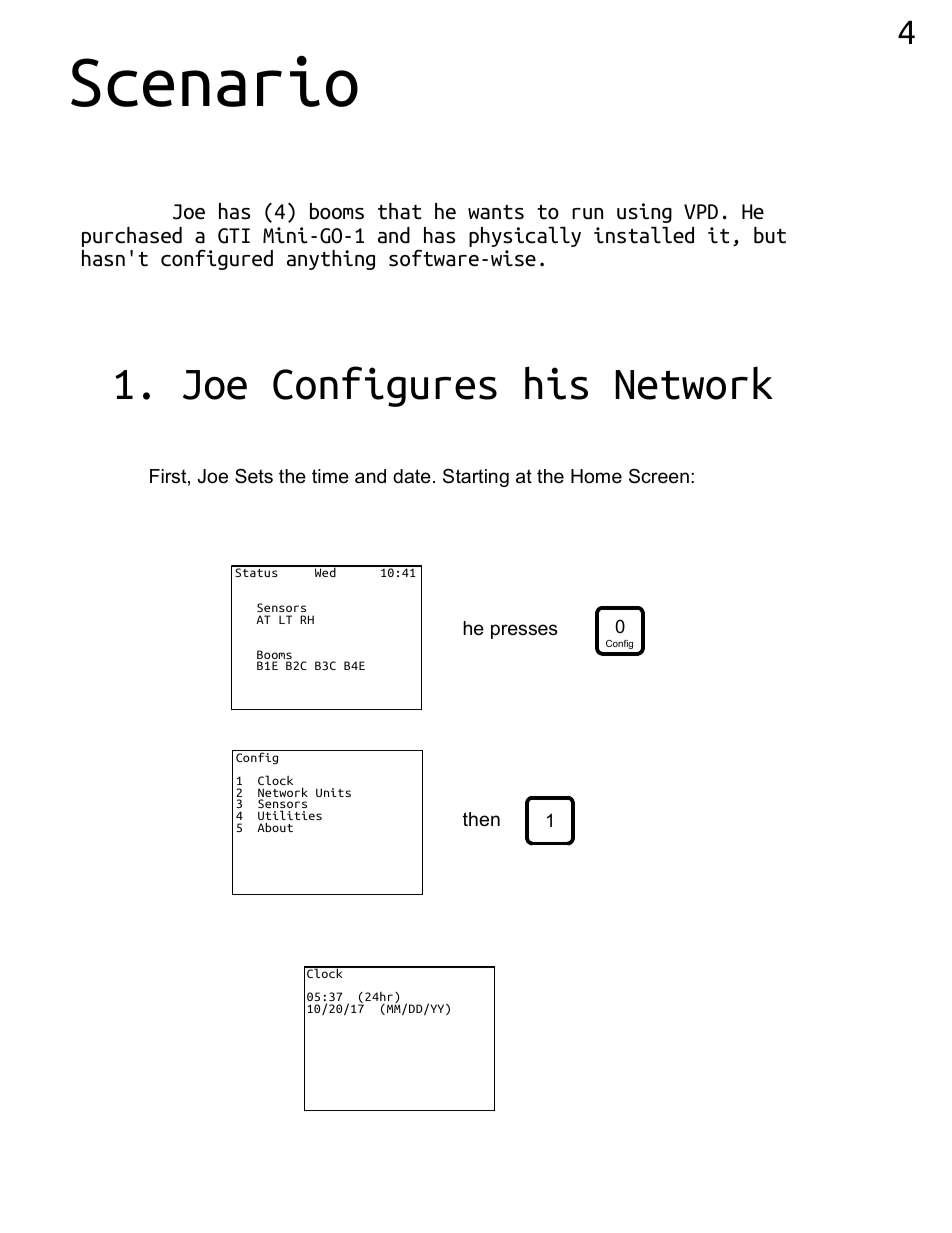 The image size is (952, 1233). I want to click on Status, so click(256, 571).
